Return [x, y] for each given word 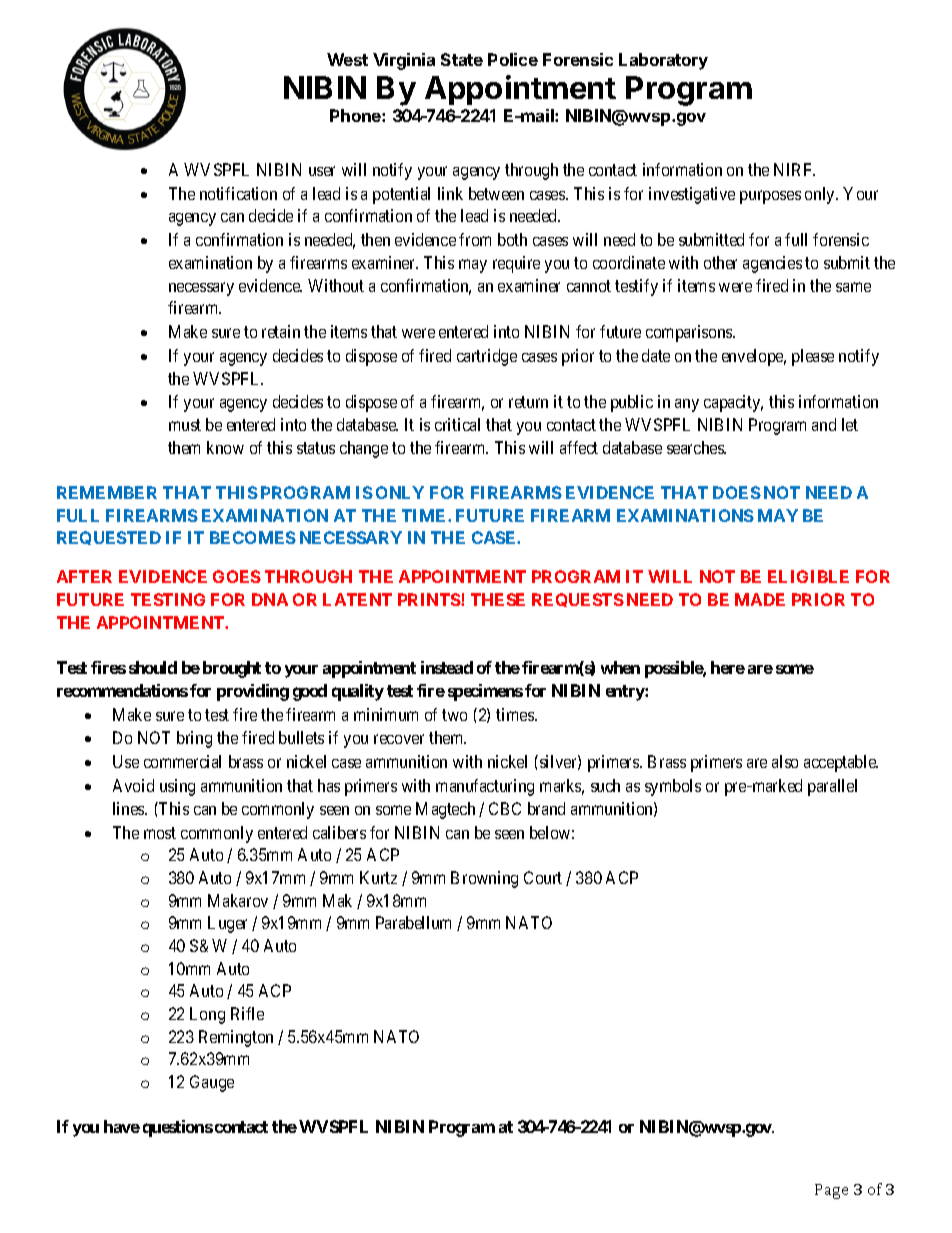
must [185, 425]
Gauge [212, 1083]
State [462, 59]
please [813, 357]
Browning [484, 879]
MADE [760, 599]
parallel [832, 787]
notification [238, 193]
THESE [498, 599]
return [528, 402]
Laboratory [663, 61]
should [153, 667]
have [122, 1126]
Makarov [238, 900]
